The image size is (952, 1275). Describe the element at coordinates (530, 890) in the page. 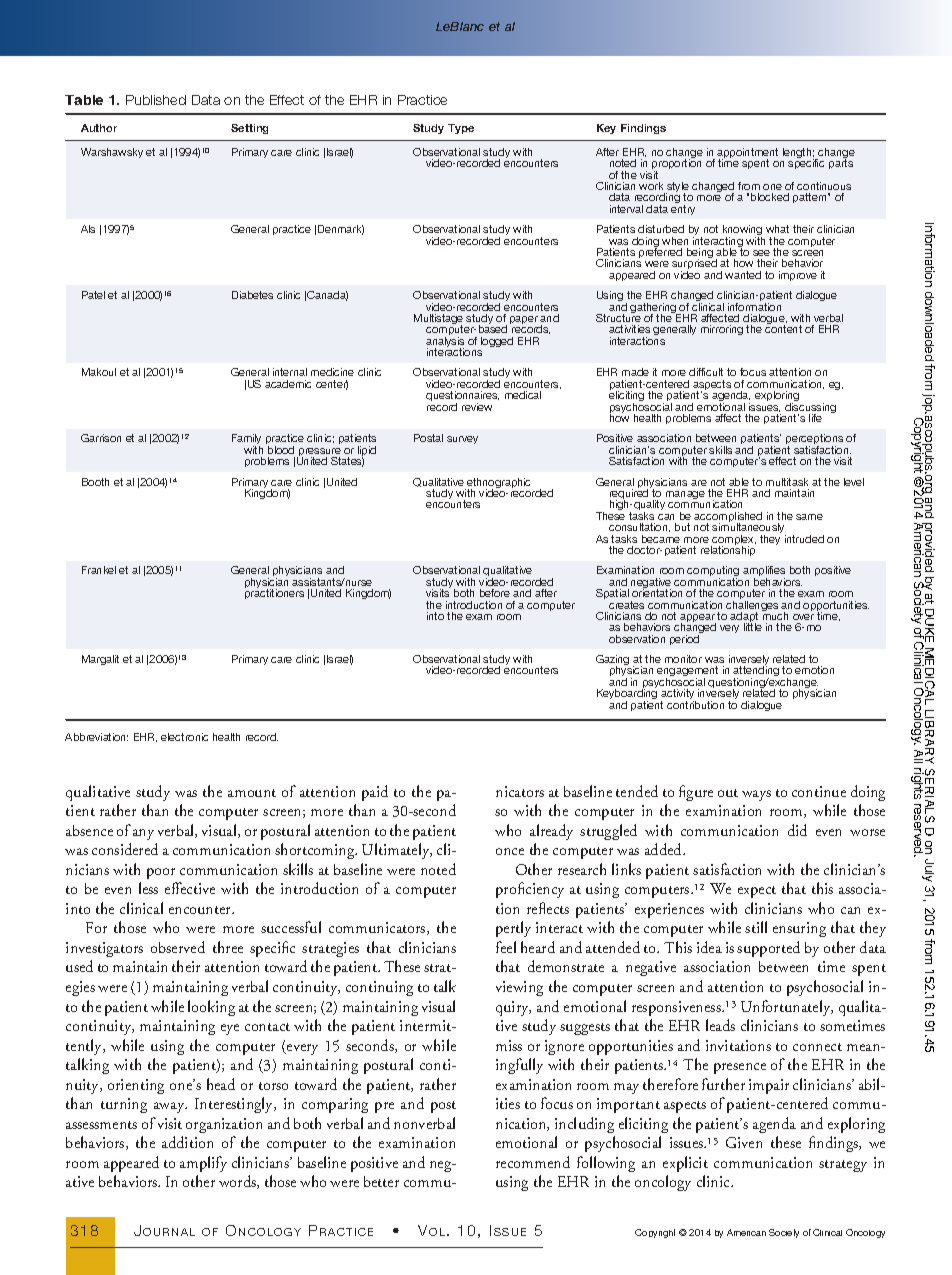

I see `proficiency` at that location.
